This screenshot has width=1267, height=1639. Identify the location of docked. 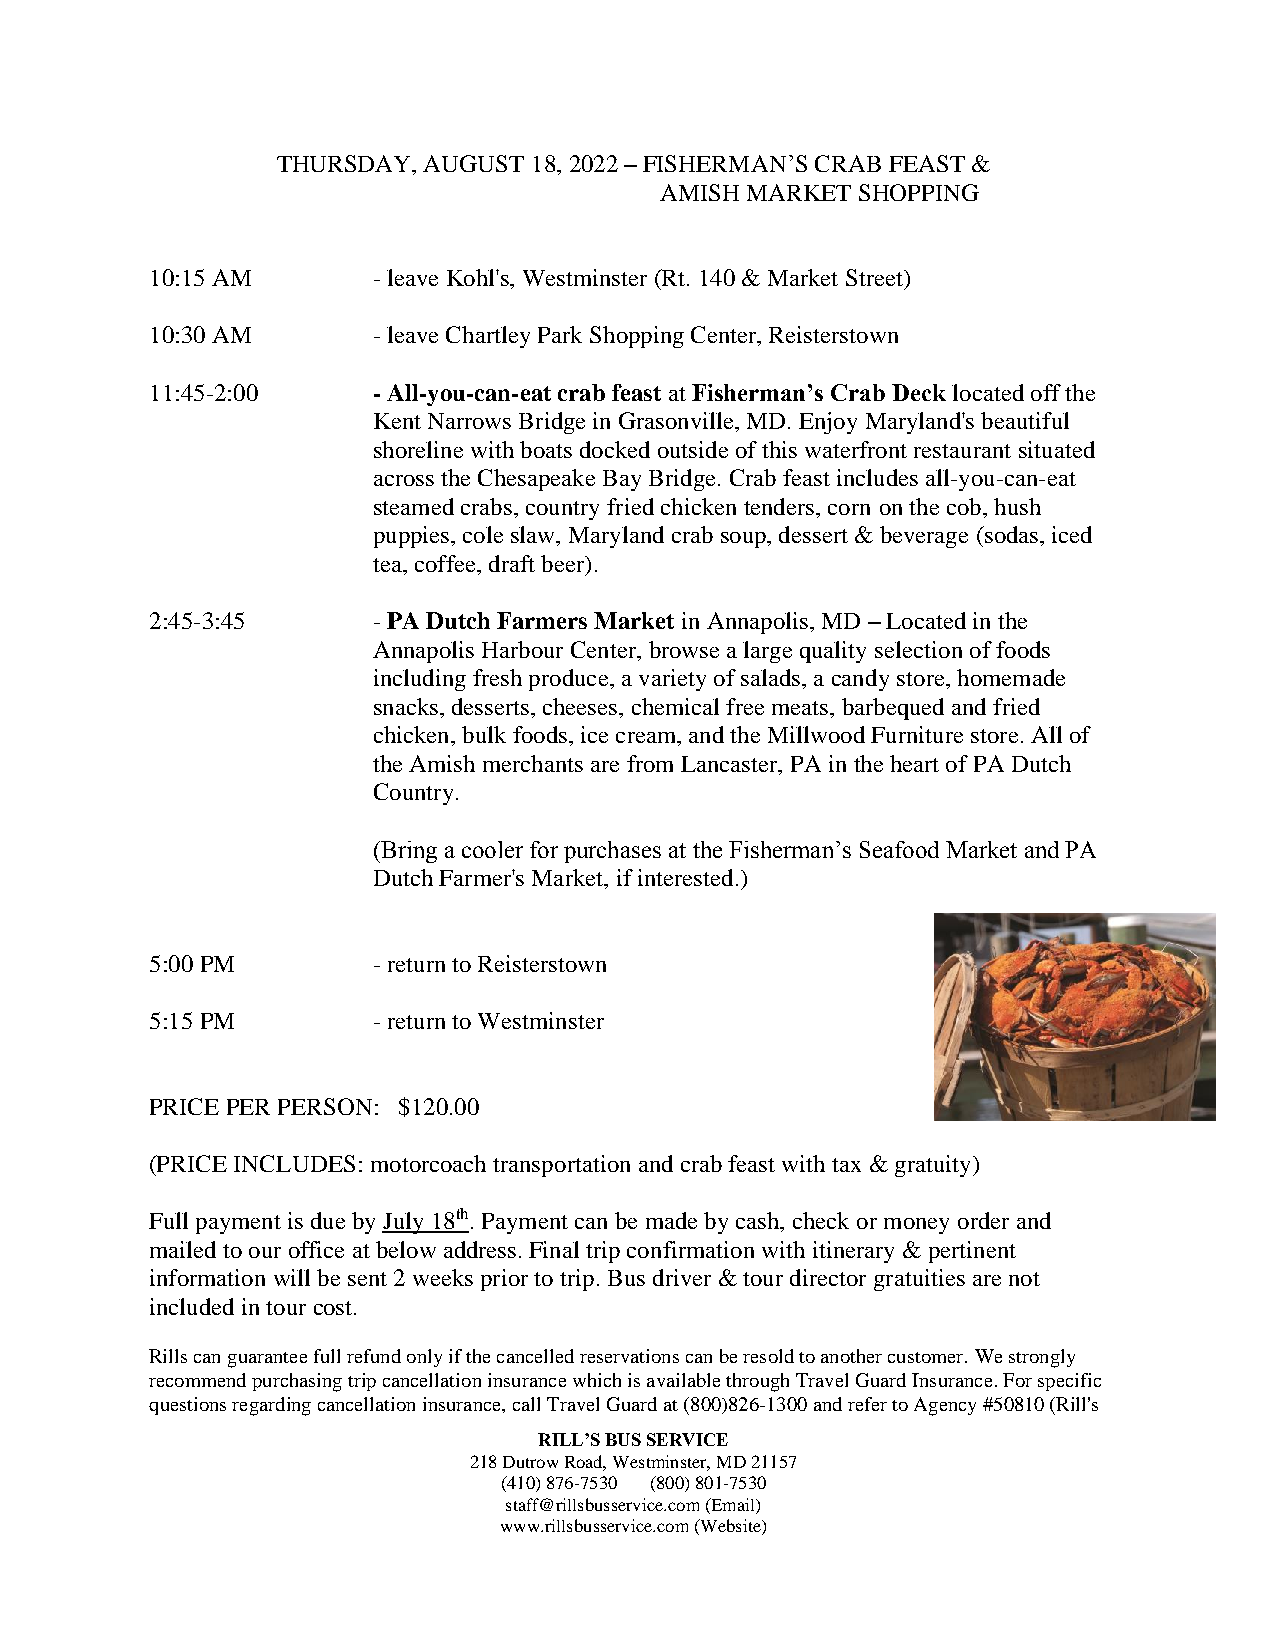
(615, 449).
